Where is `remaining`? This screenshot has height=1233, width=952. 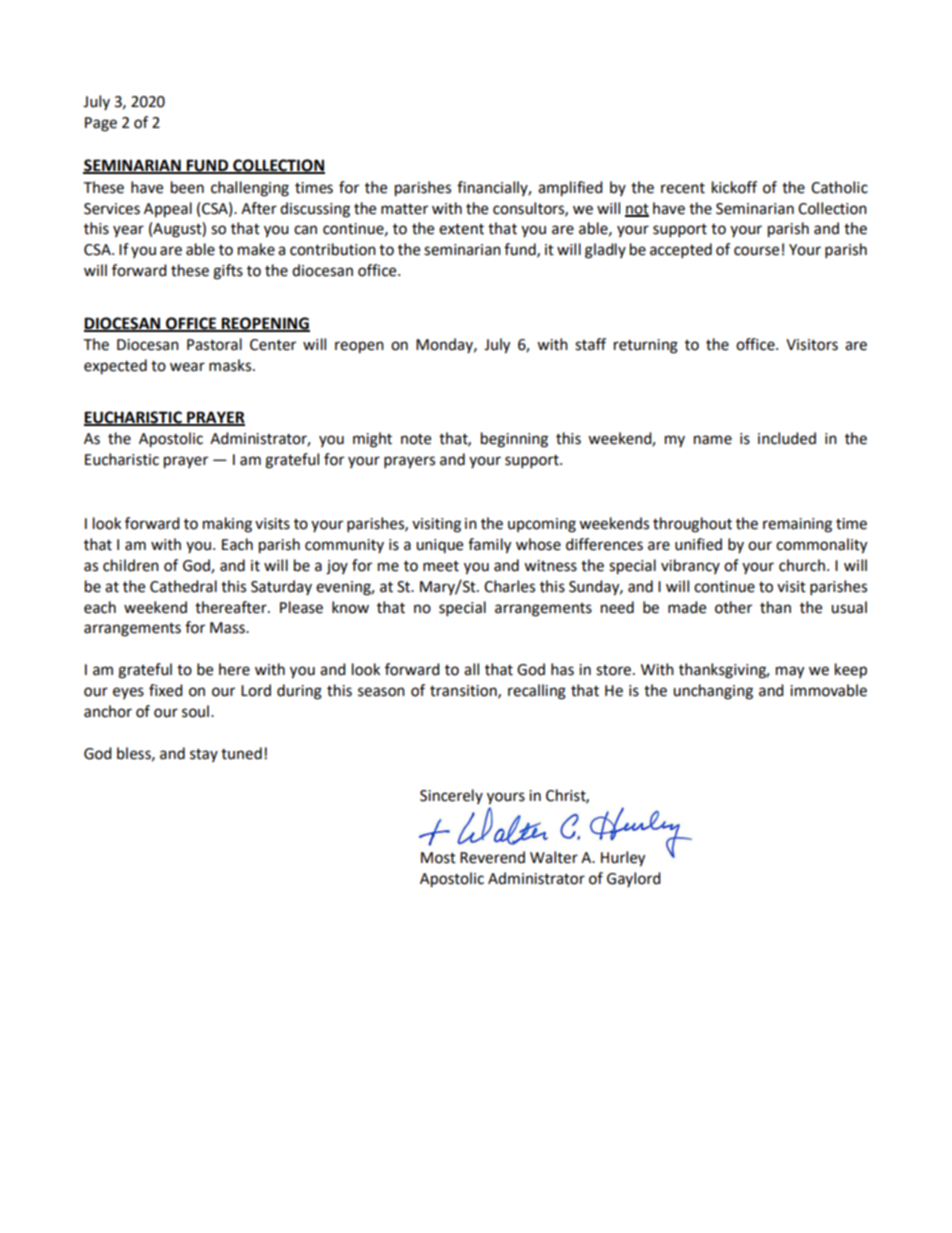
remaining is located at coordinates (797, 525).
